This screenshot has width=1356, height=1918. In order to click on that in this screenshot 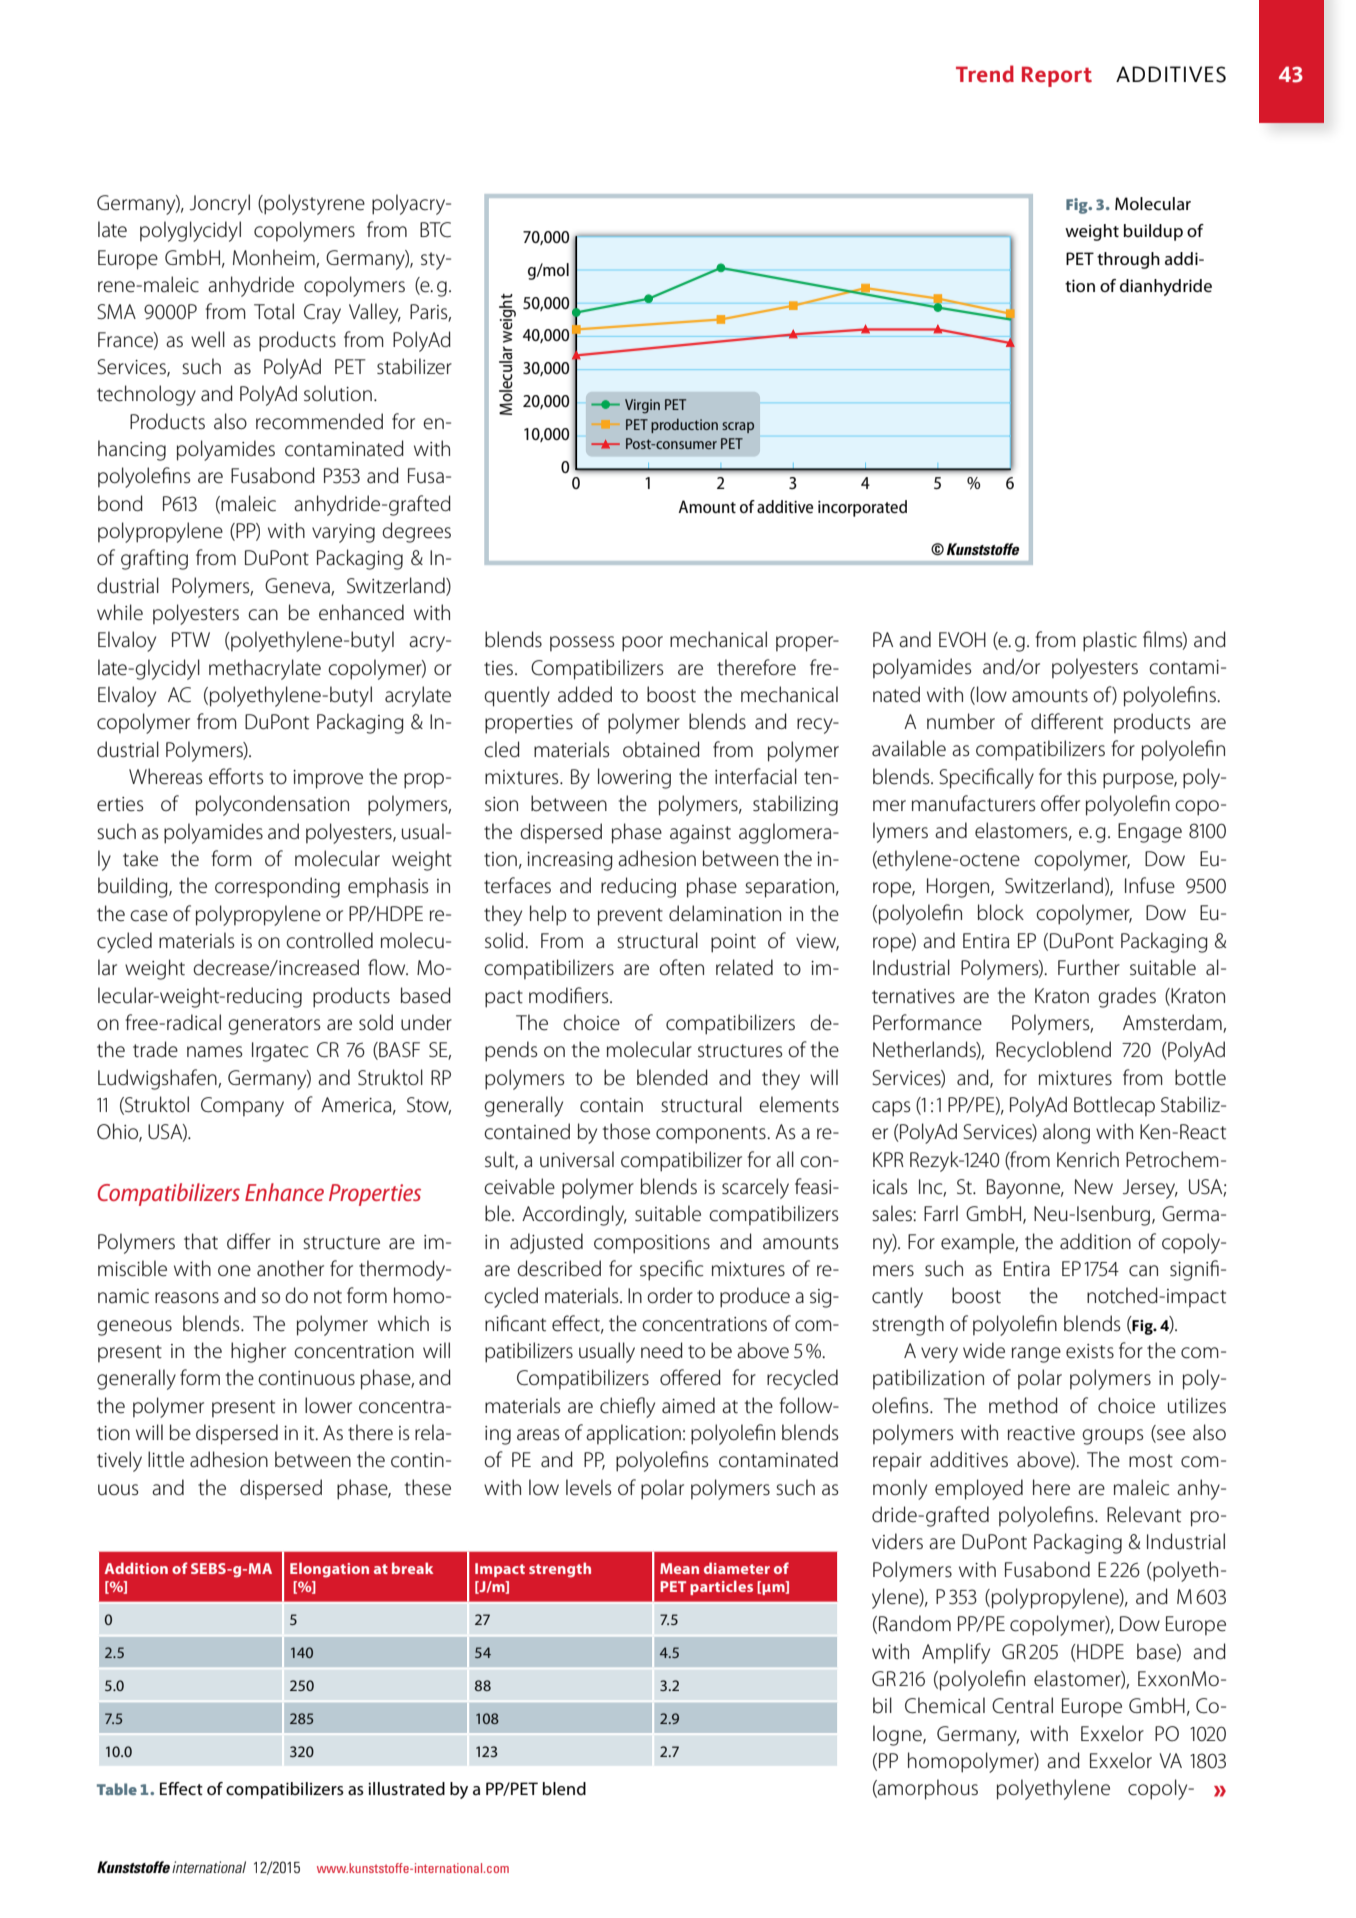, I will do `click(201, 1241)`.
